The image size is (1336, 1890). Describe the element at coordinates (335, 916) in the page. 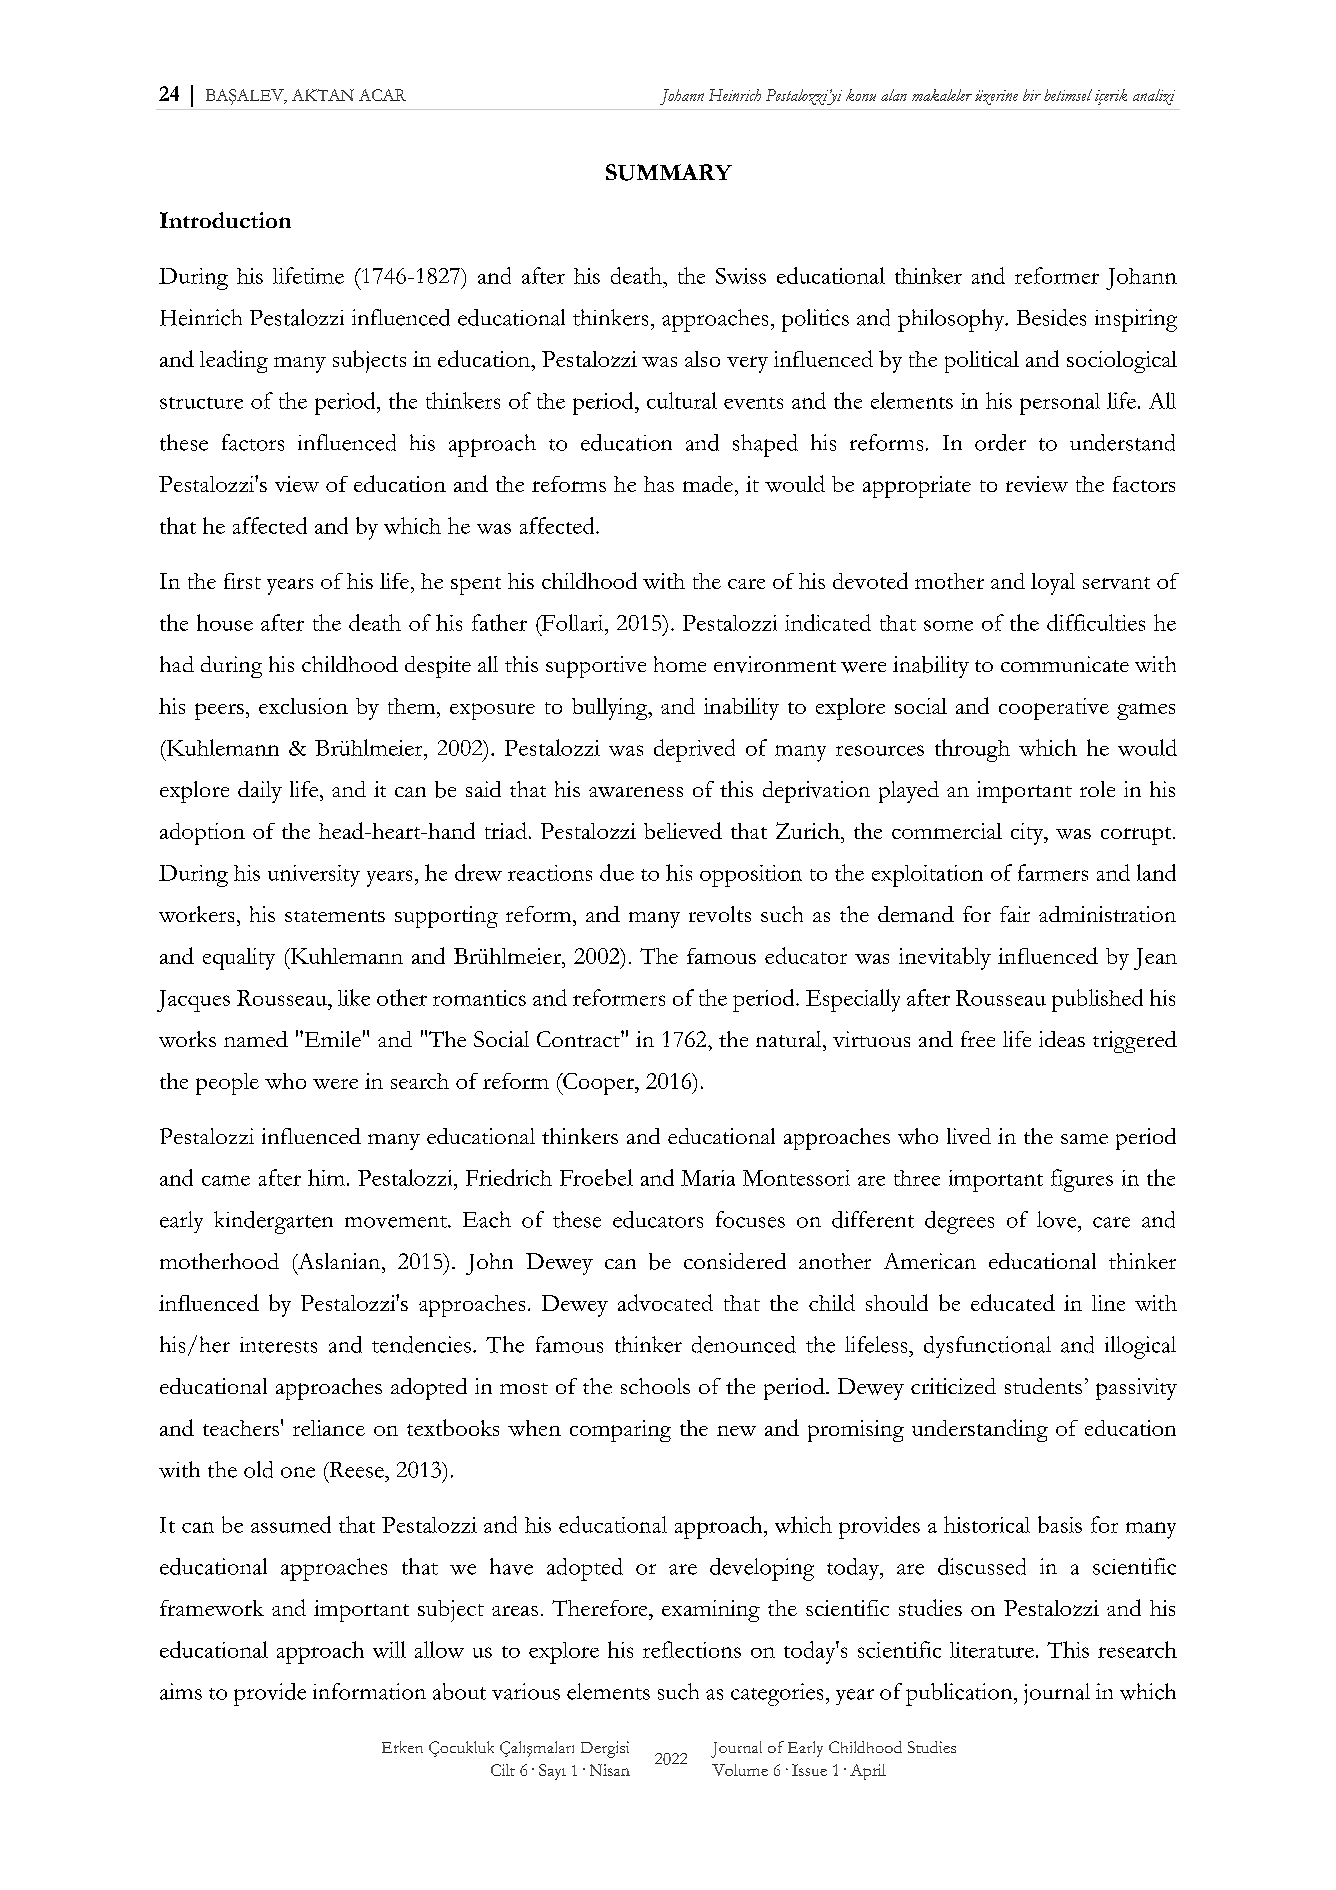

I see `statements` at that location.
